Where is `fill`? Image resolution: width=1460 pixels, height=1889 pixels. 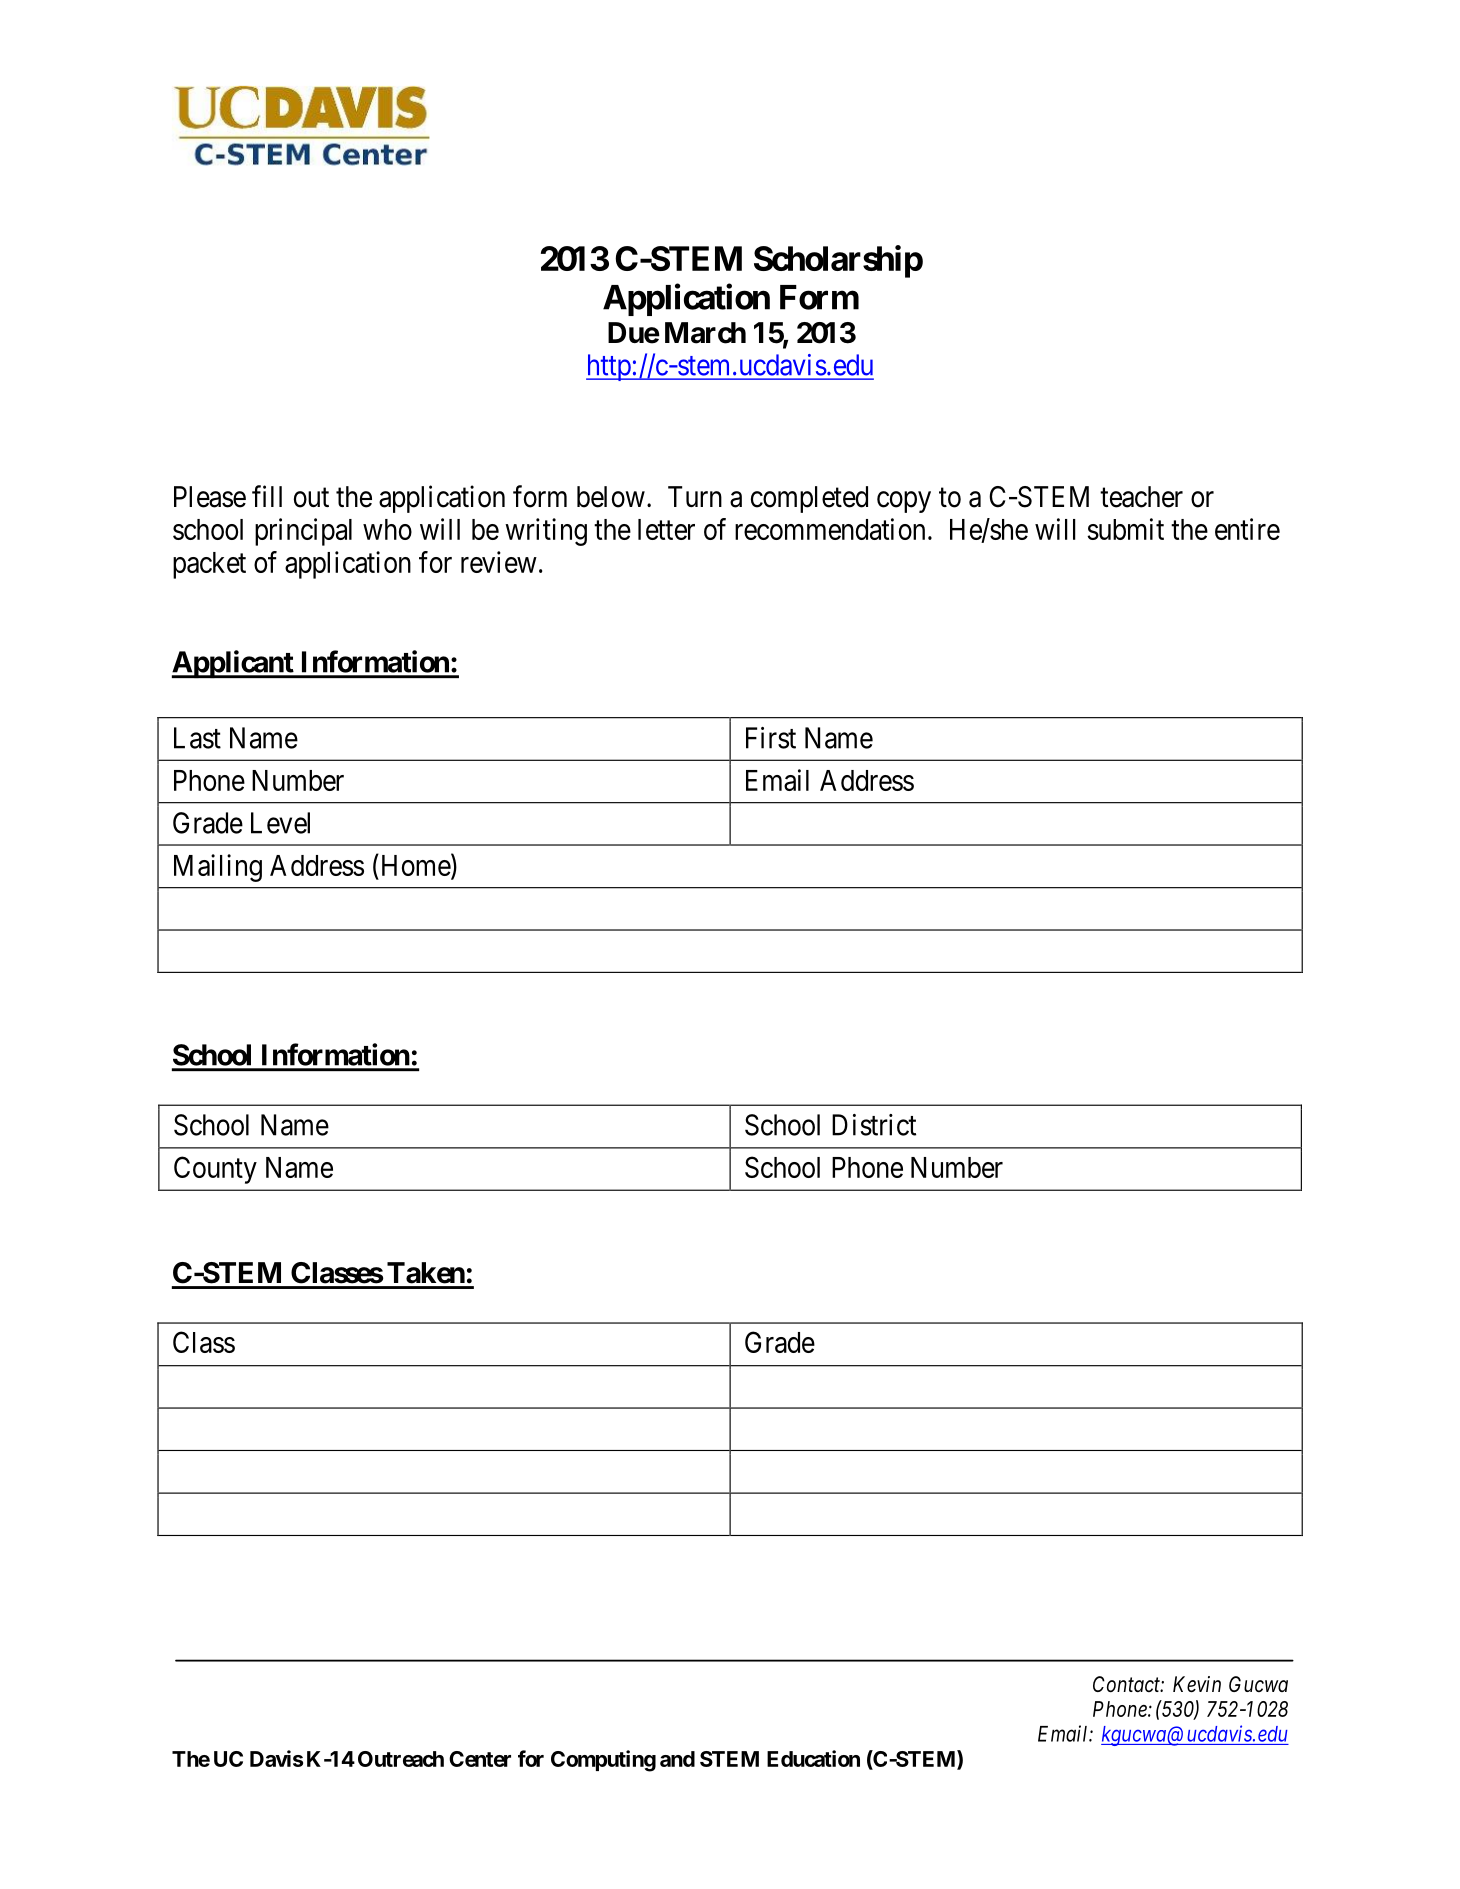
fill is located at coordinates (267, 496).
